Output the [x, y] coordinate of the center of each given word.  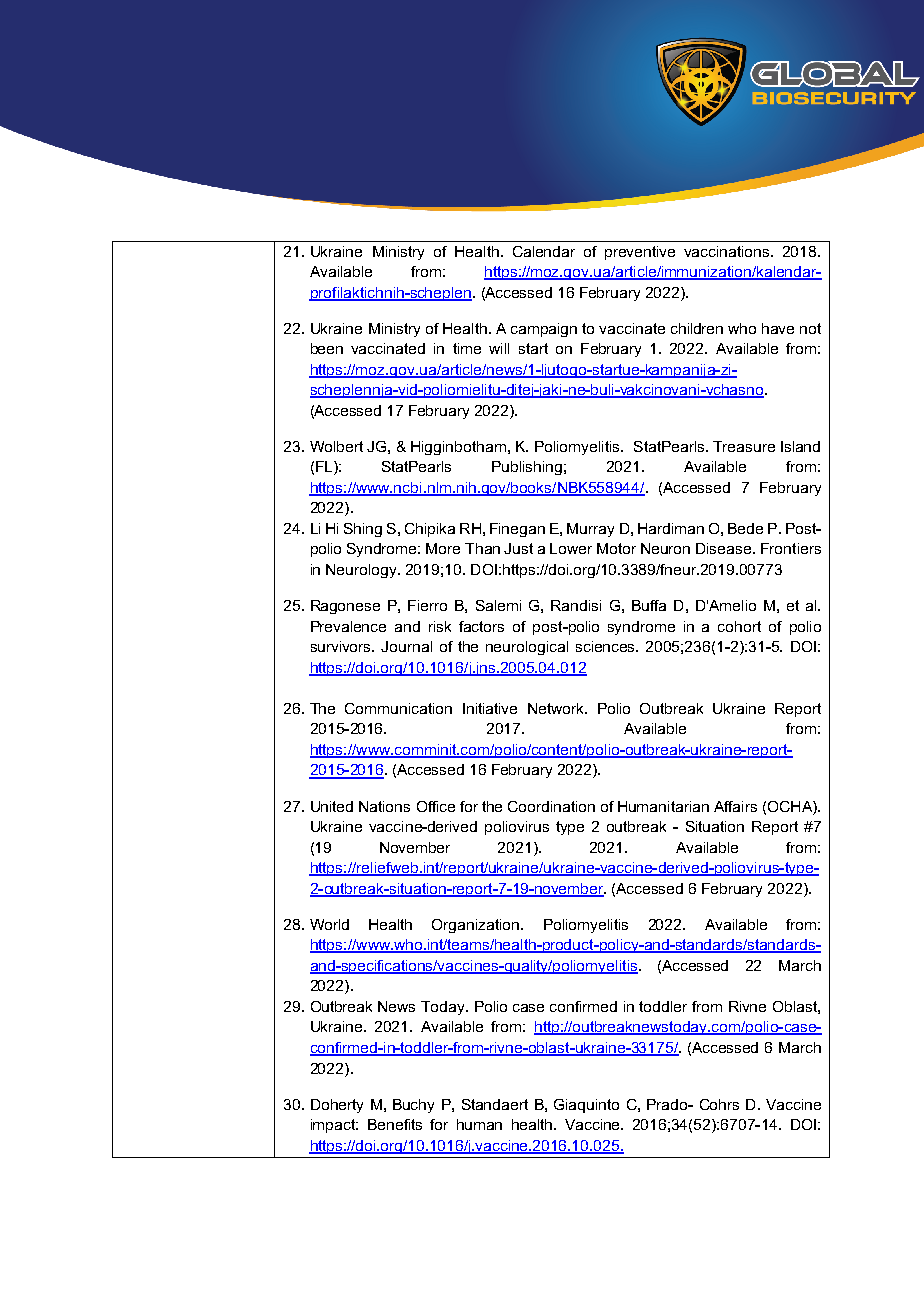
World [329, 924]
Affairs [735, 806]
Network [557, 708]
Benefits [395, 1124]
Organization [477, 926]
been [327, 348]
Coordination [551, 806]
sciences [607, 646]
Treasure [744, 446]
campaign [544, 330]
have [778, 328]
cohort [739, 626]
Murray [590, 530]
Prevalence [348, 626]
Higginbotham [458, 448]
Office [436, 806]
